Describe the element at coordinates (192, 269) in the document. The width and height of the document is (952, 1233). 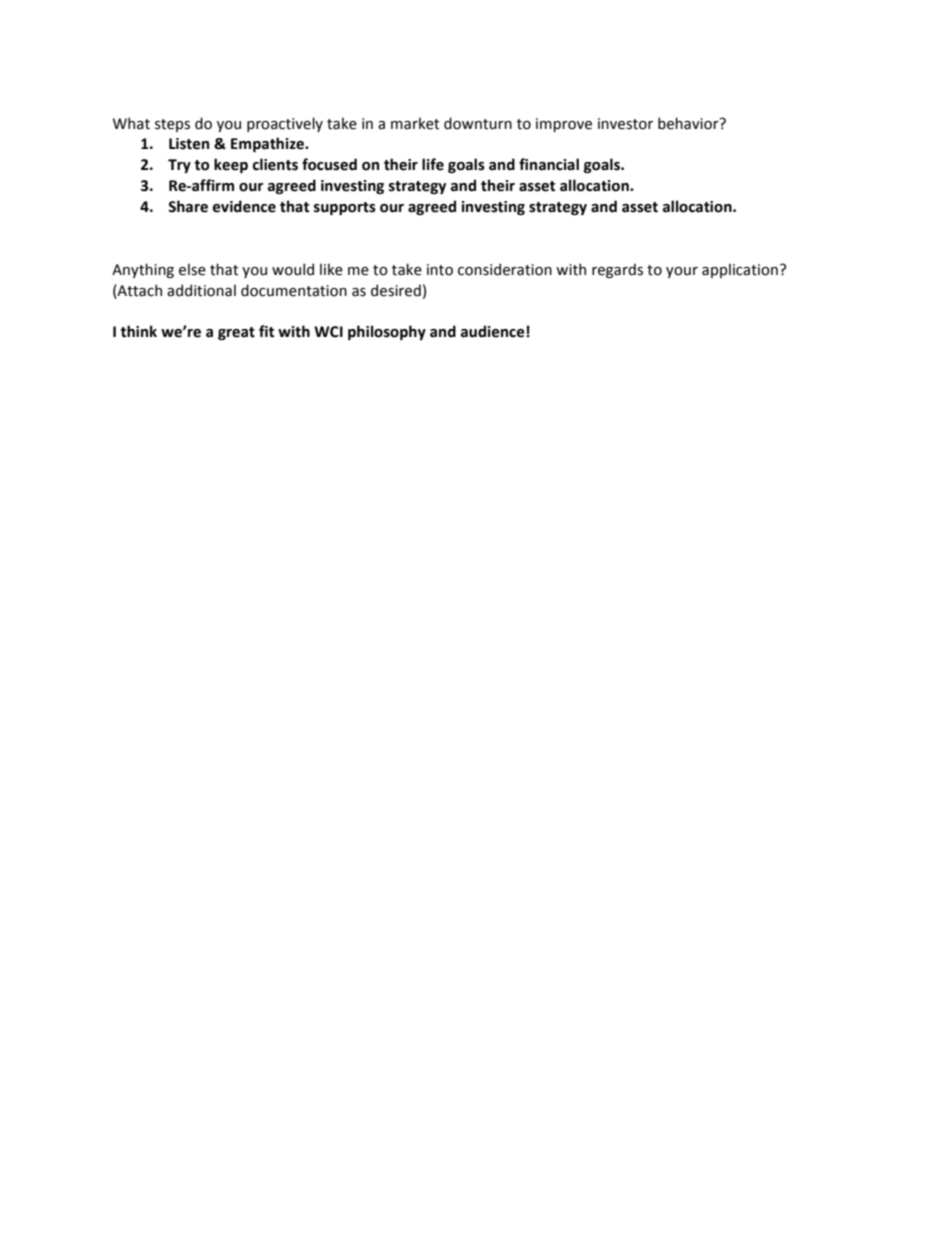
I see `else` at that location.
